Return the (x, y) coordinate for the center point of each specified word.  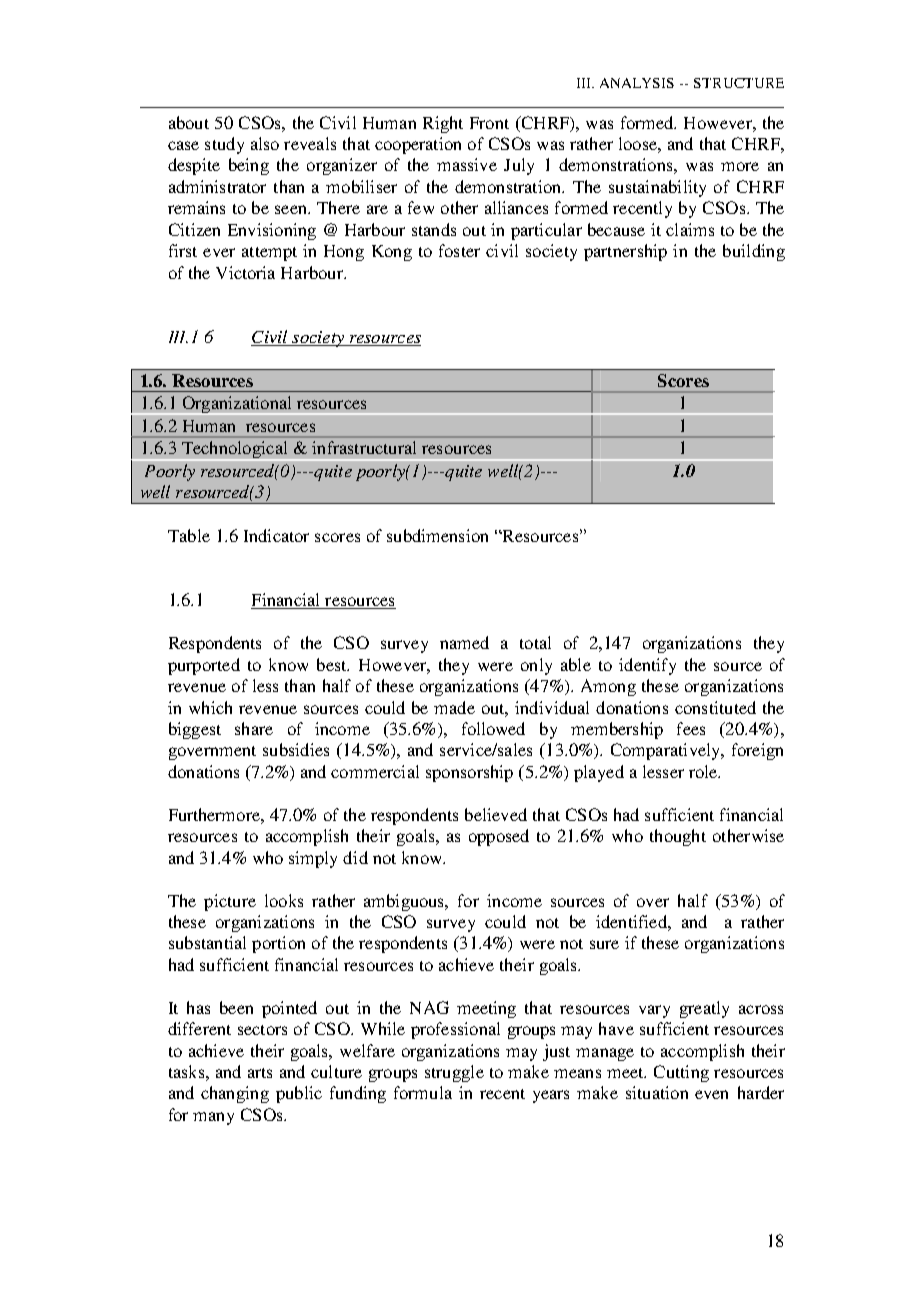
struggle (454, 1073)
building (754, 252)
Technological (234, 451)
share (254, 728)
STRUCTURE (739, 83)
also (265, 143)
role (704, 771)
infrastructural (364, 447)
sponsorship (469, 773)
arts (260, 1073)
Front (489, 123)
